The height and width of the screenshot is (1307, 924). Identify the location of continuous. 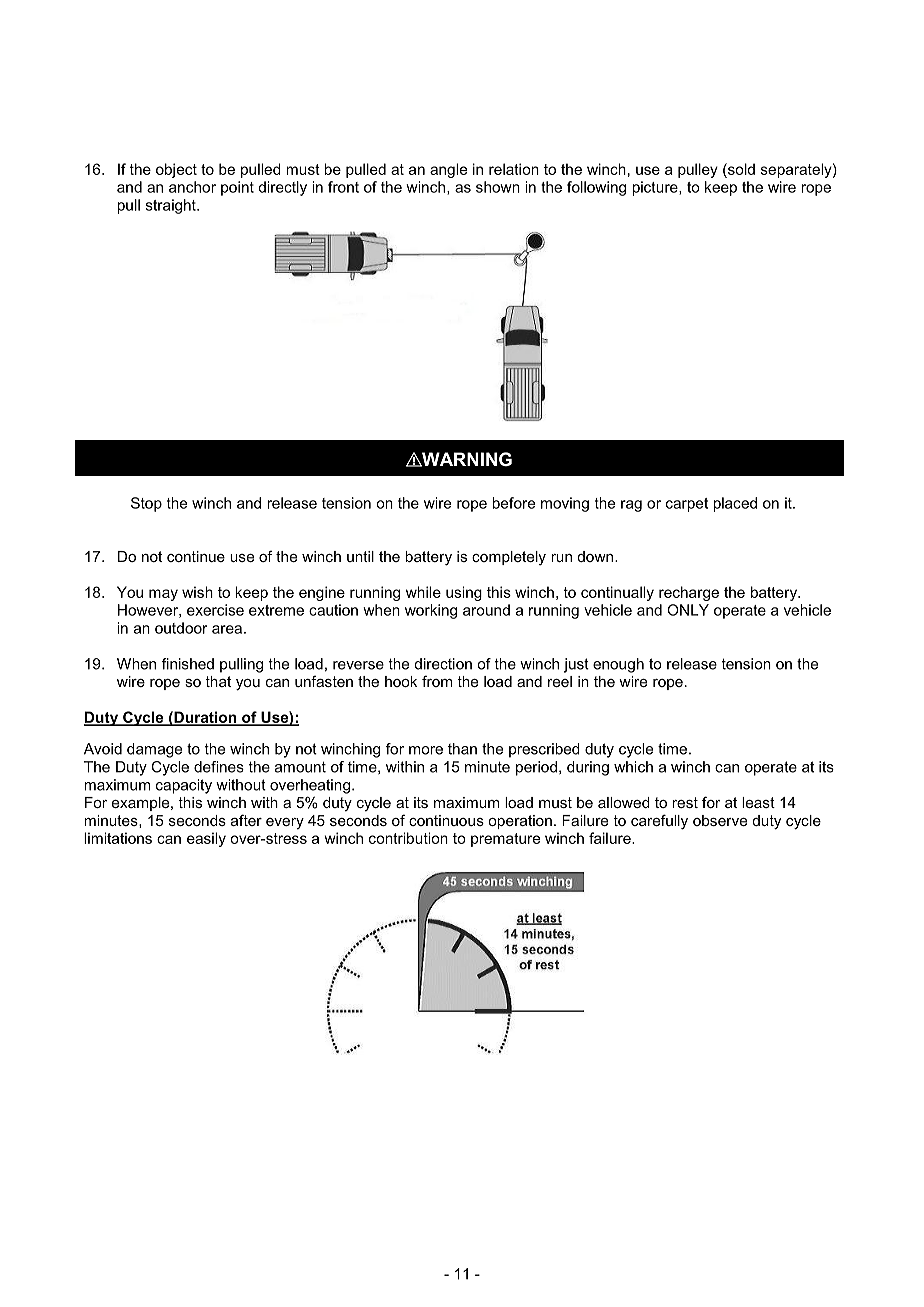
(446, 820).
